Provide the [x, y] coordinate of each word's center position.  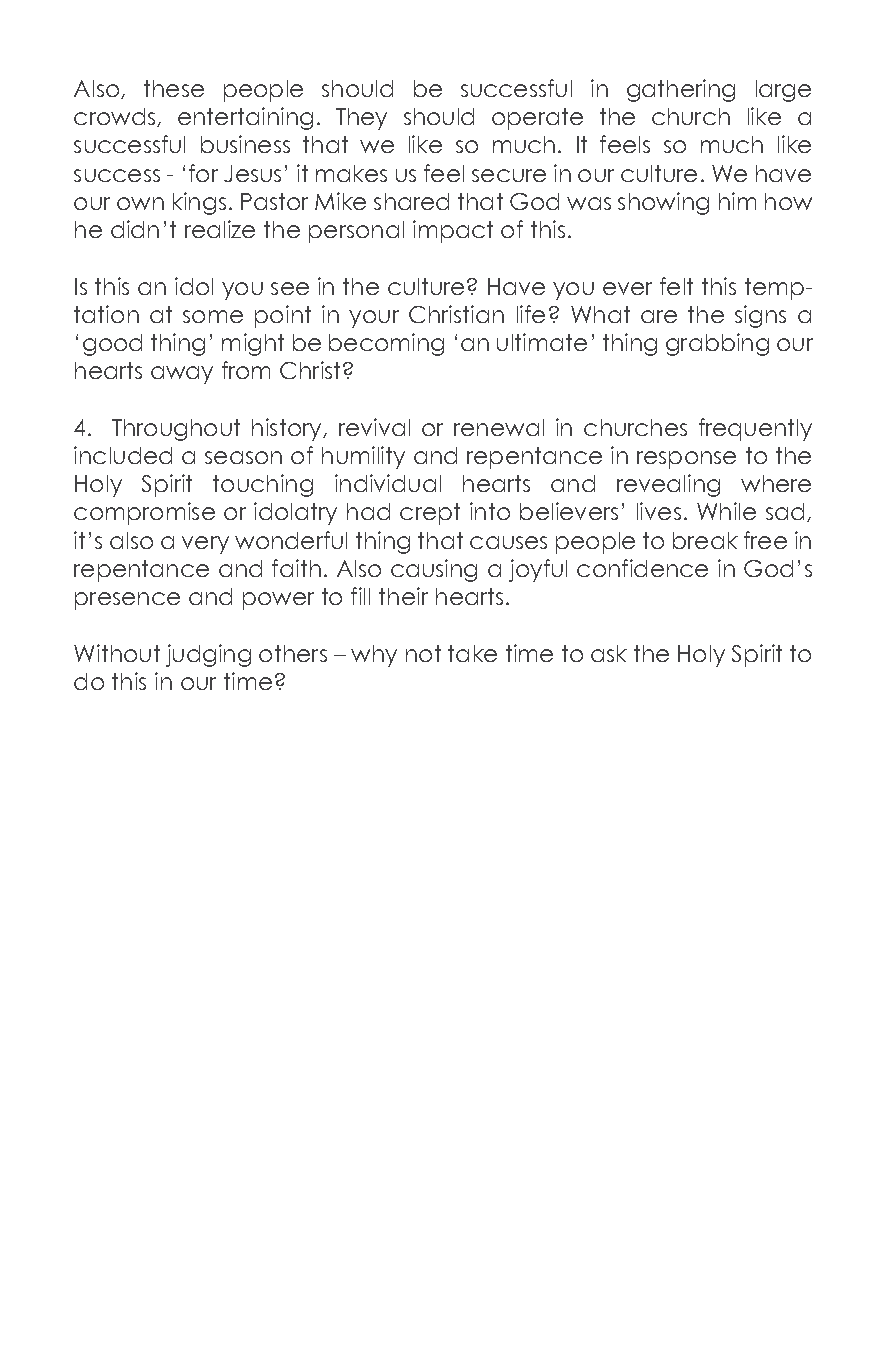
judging [208, 655]
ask [609, 653]
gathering [681, 90]
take [472, 653]
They [361, 119]
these [174, 88]
